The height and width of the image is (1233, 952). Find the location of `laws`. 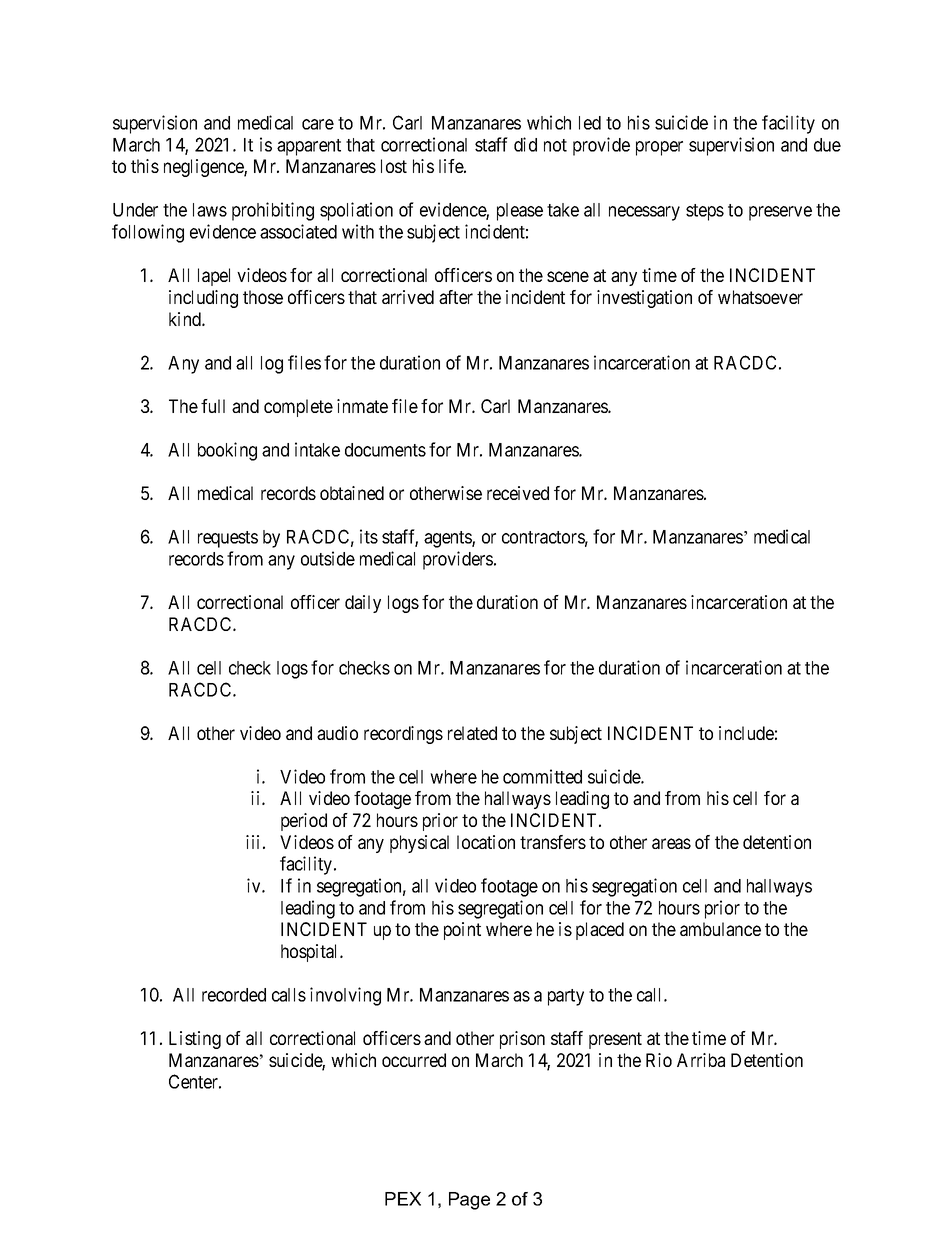

laws is located at coordinates (210, 210).
